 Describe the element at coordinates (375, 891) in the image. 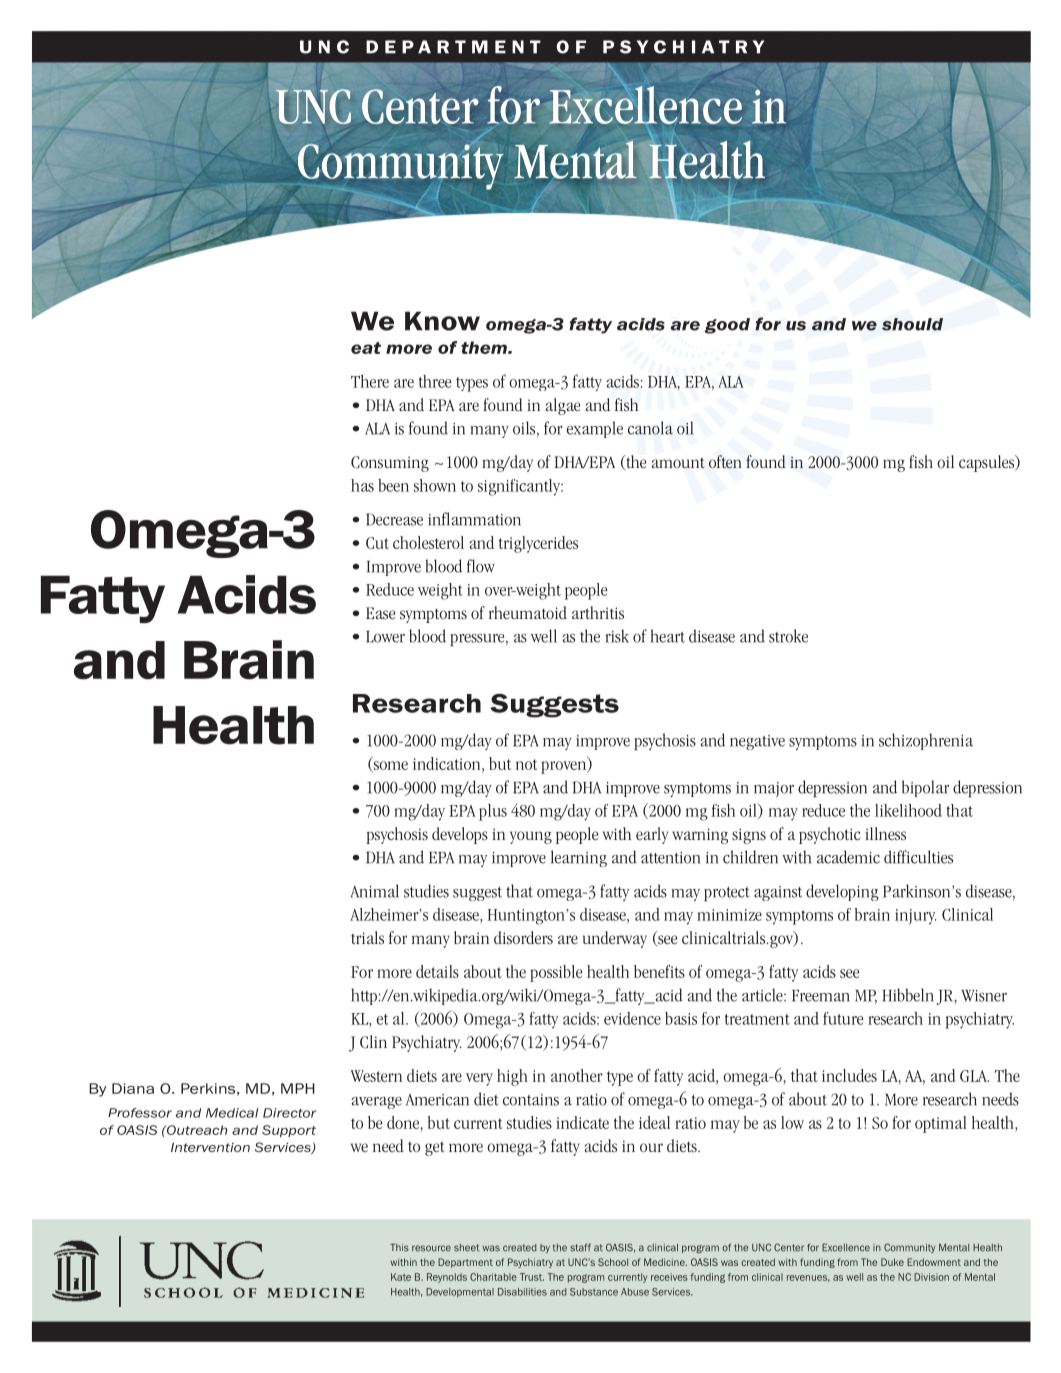

I see `Animal` at that location.
